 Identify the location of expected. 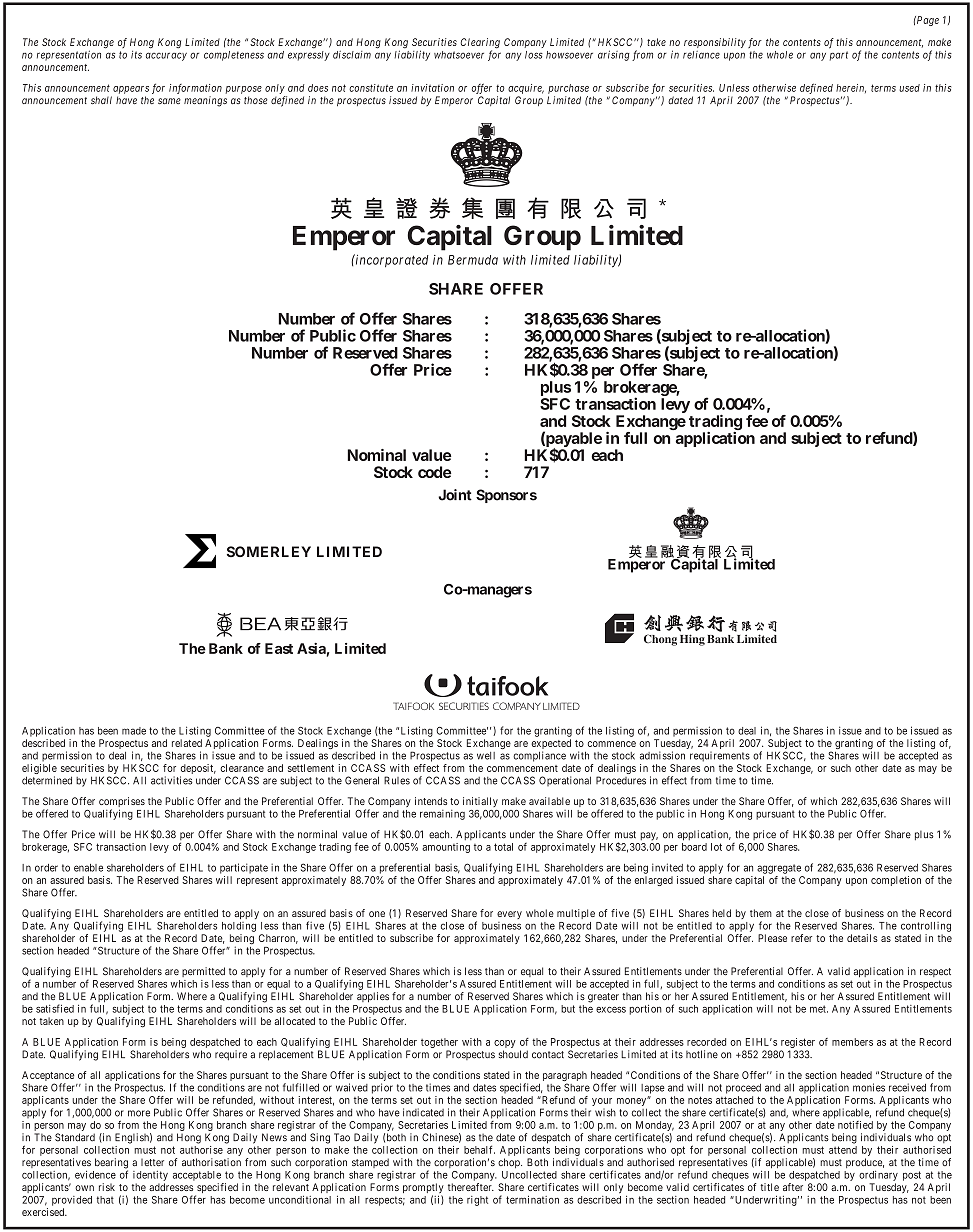
(551, 745).
